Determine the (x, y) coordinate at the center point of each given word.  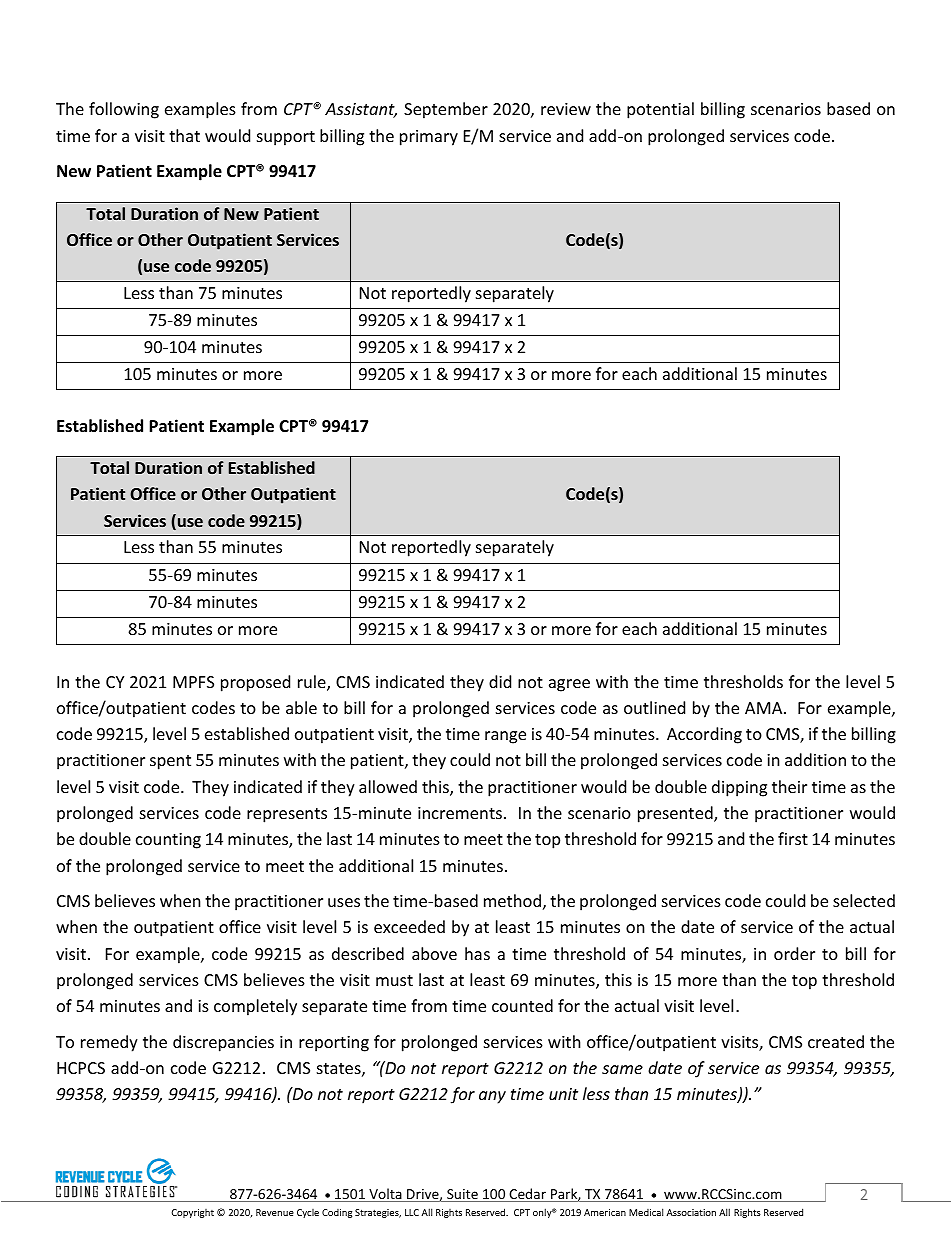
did (500, 681)
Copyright (192, 1213)
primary (429, 138)
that (184, 135)
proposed (255, 683)
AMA (765, 708)
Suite (462, 1195)
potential (660, 110)
